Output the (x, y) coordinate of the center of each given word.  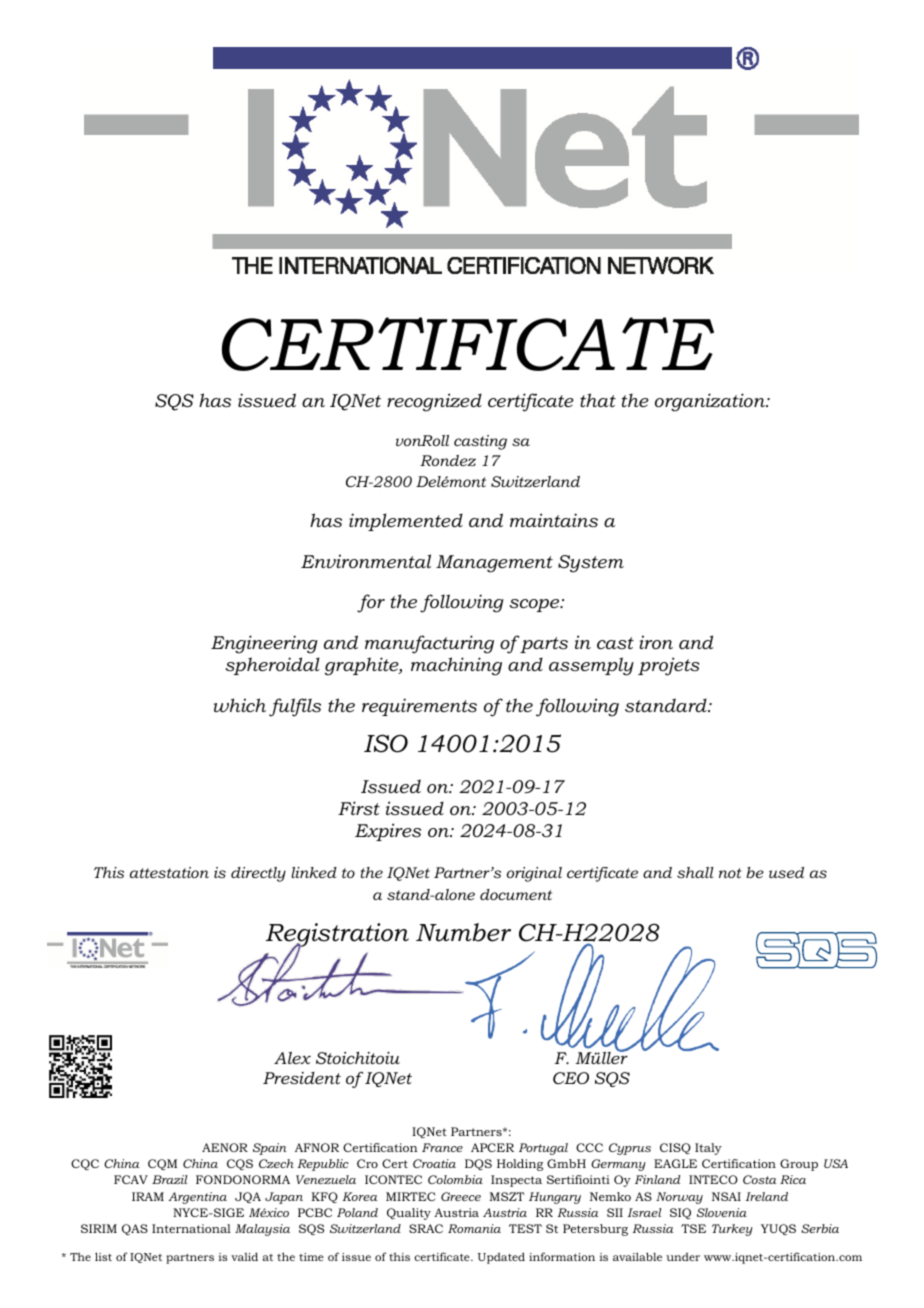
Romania (474, 1228)
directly (258, 874)
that (598, 400)
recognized (434, 402)
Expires (388, 832)
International (191, 1228)
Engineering (264, 644)
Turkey (732, 1230)
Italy (708, 1149)
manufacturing (429, 644)
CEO (571, 1078)
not (730, 873)
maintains (554, 520)
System (591, 564)
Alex (292, 1058)
